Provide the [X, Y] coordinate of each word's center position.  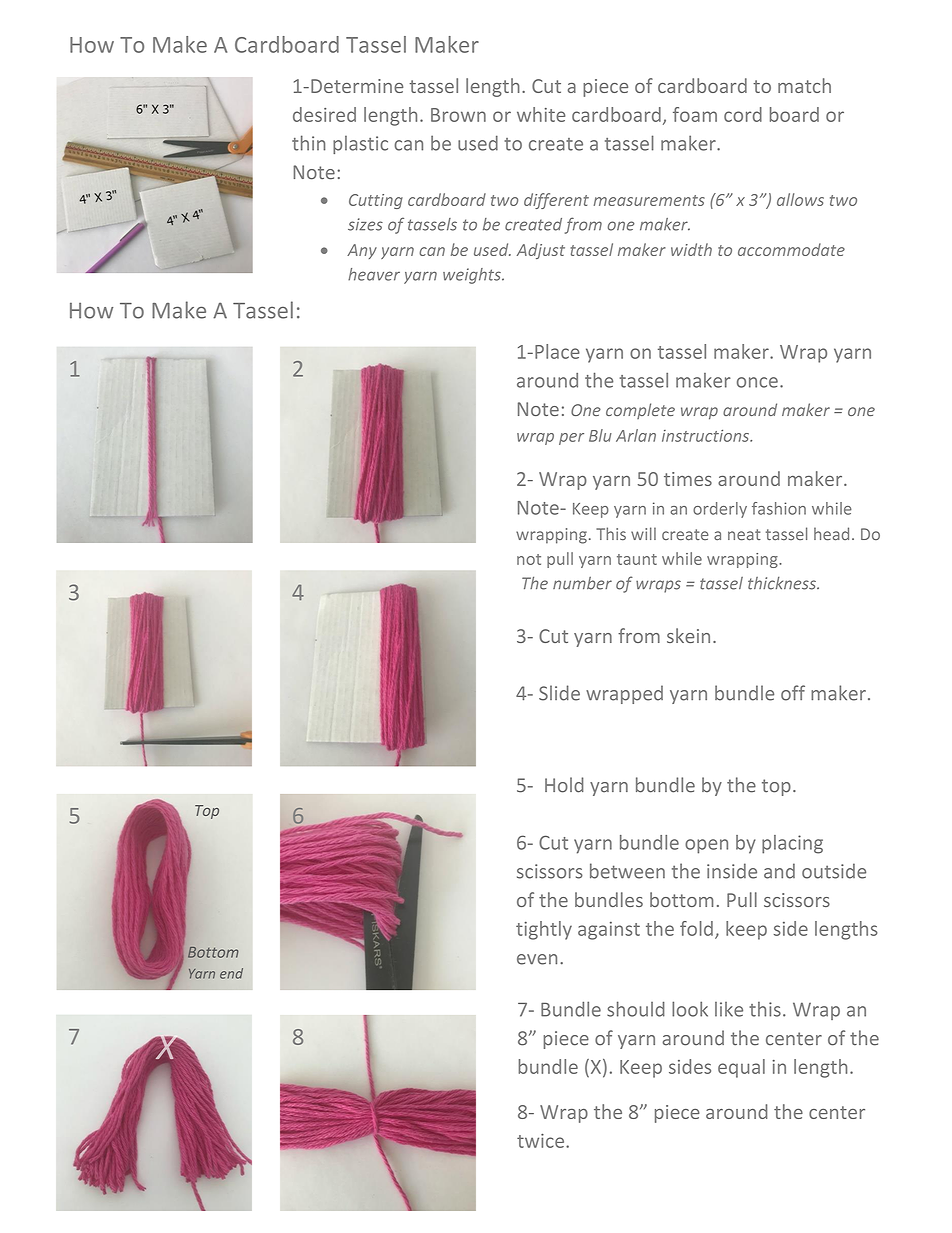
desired [324, 114]
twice [542, 1140]
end [231, 973]
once [757, 382]
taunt [637, 559]
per [571, 439]
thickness [783, 583]
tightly [544, 930]
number [582, 583]
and [779, 871]
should [636, 1009]
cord [743, 114]
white [541, 114]
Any [362, 251]
